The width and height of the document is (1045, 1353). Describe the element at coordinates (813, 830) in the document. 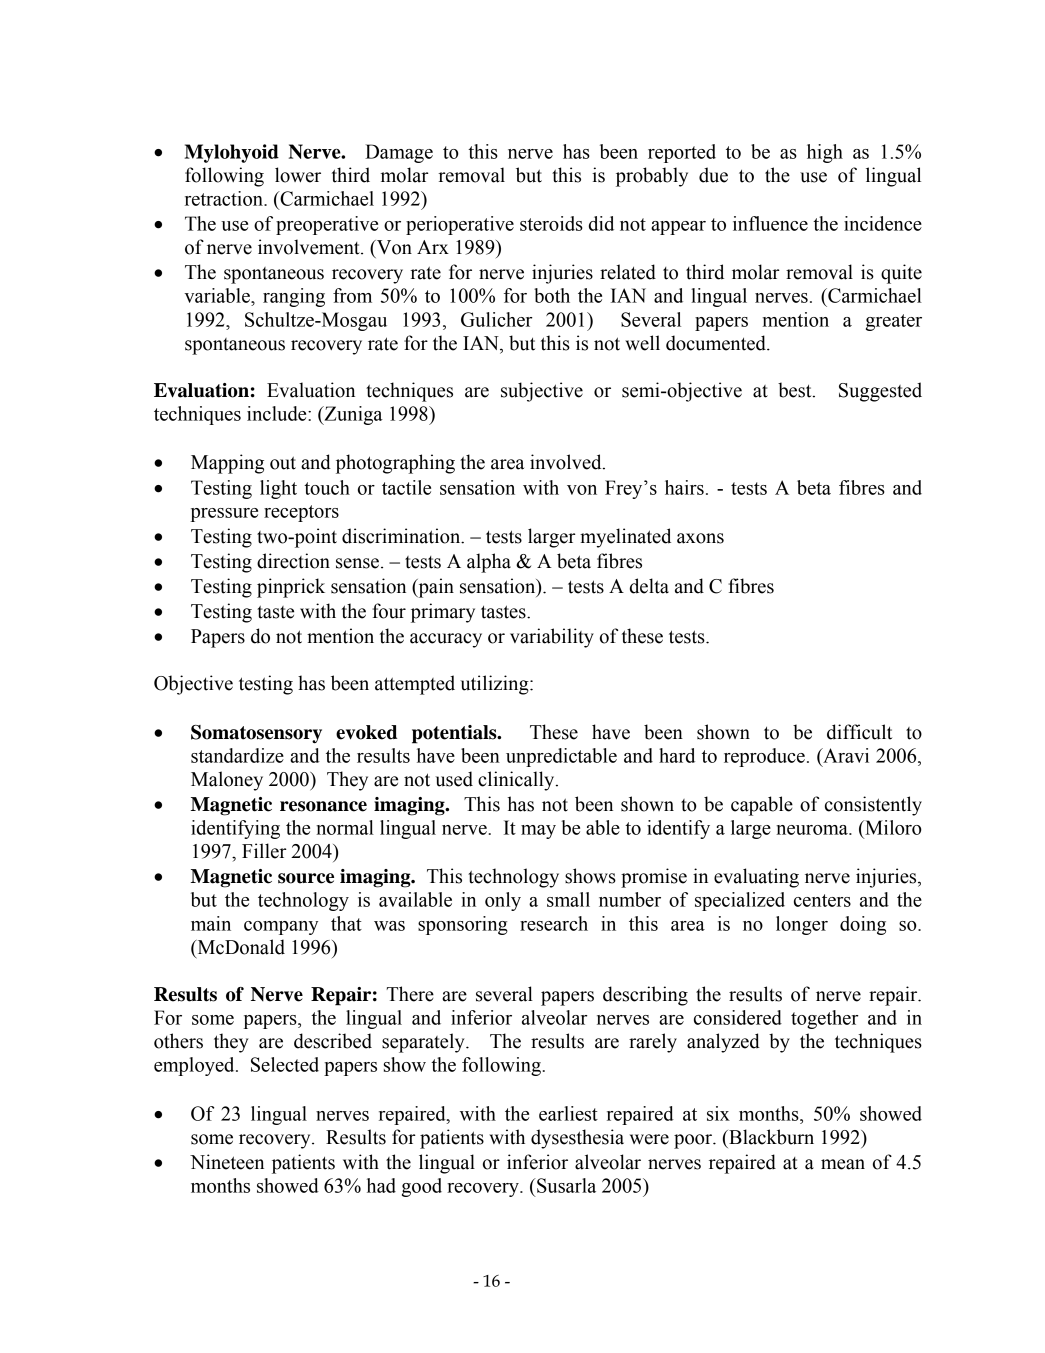

I see `neuroma` at that location.
